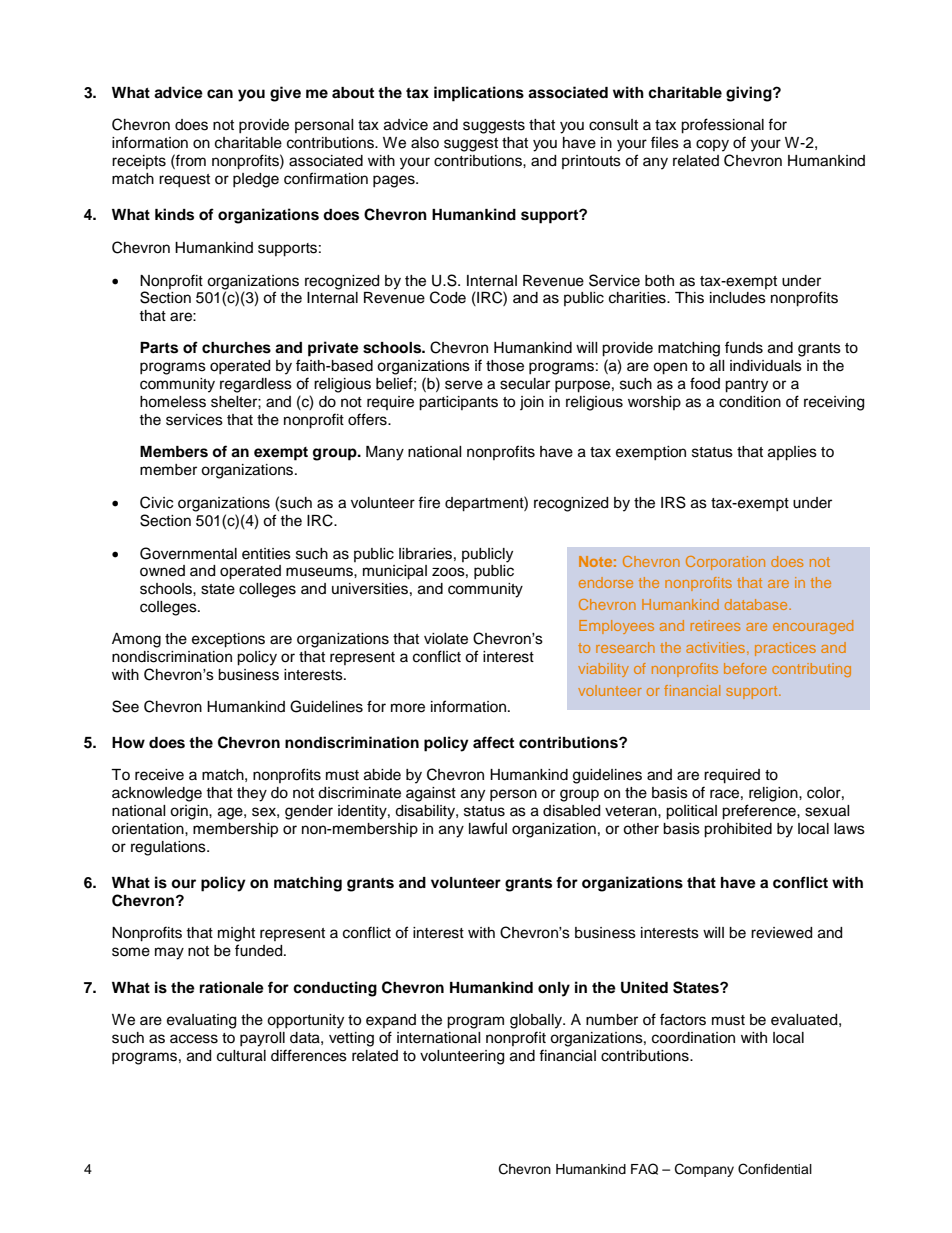  Describe the element at coordinates (228, 640) in the document. I see `exceptions` at that location.
